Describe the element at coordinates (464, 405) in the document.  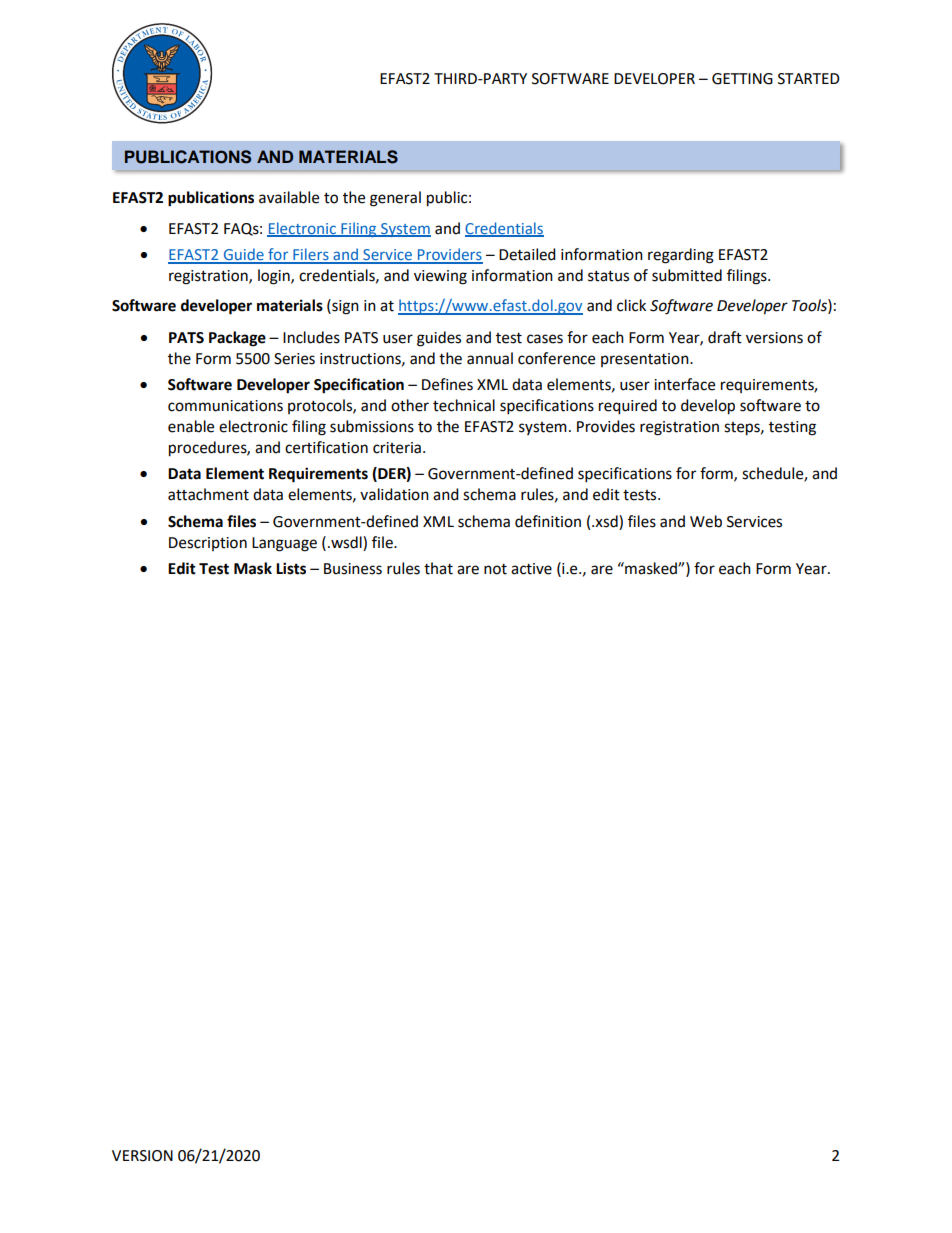
I see `technical` at that location.
